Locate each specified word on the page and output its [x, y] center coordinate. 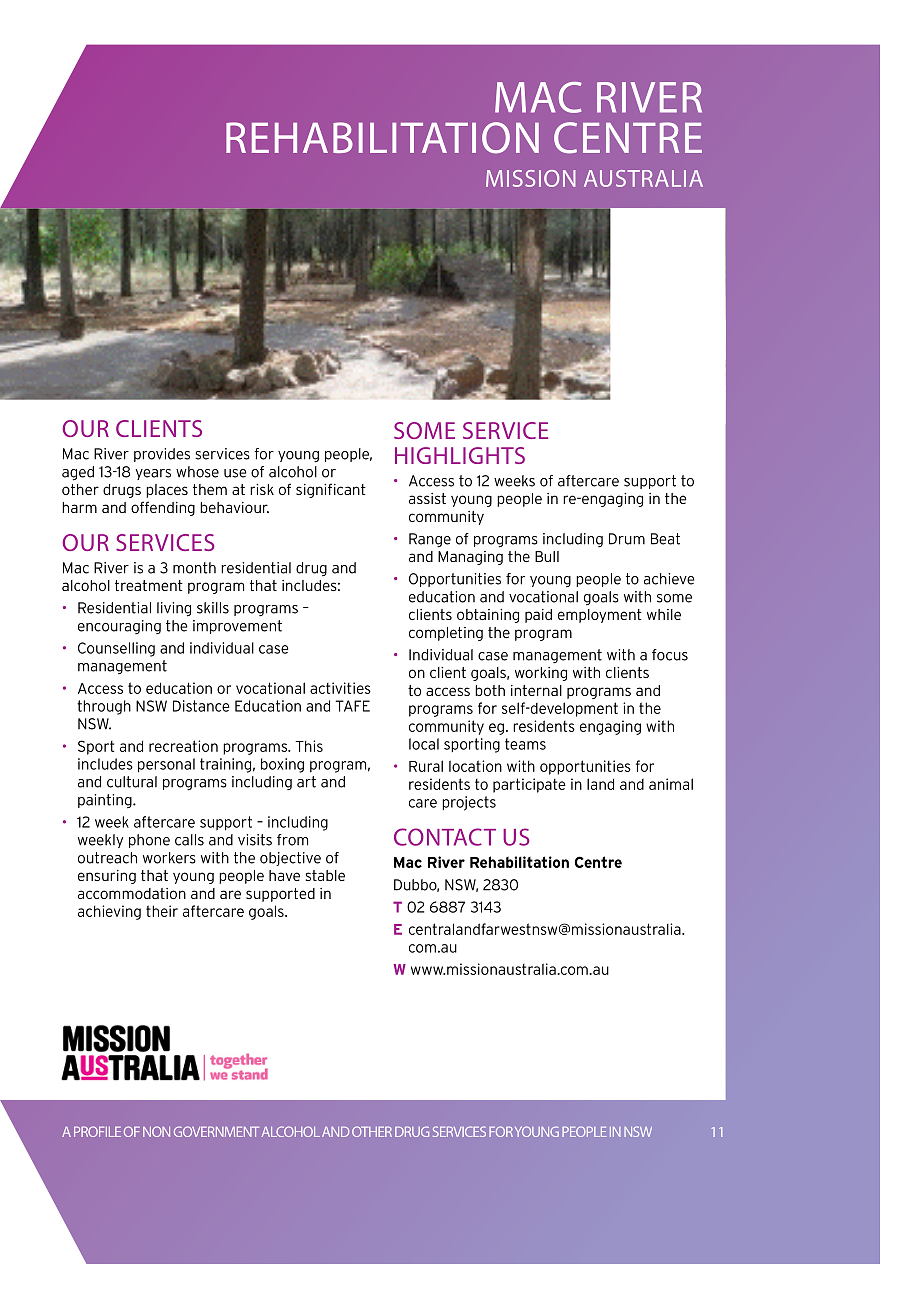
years [153, 474]
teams [525, 744]
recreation [183, 746]
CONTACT [445, 837]
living [174, 609]
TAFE [353, 706]
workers [169, 858]
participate [529, 785]
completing [446, 634]
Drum [627, 539]
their [162, 911]
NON [156, 1131]
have [284, 875]
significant [331, 490]
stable [325, 875]
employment [600, 616]
